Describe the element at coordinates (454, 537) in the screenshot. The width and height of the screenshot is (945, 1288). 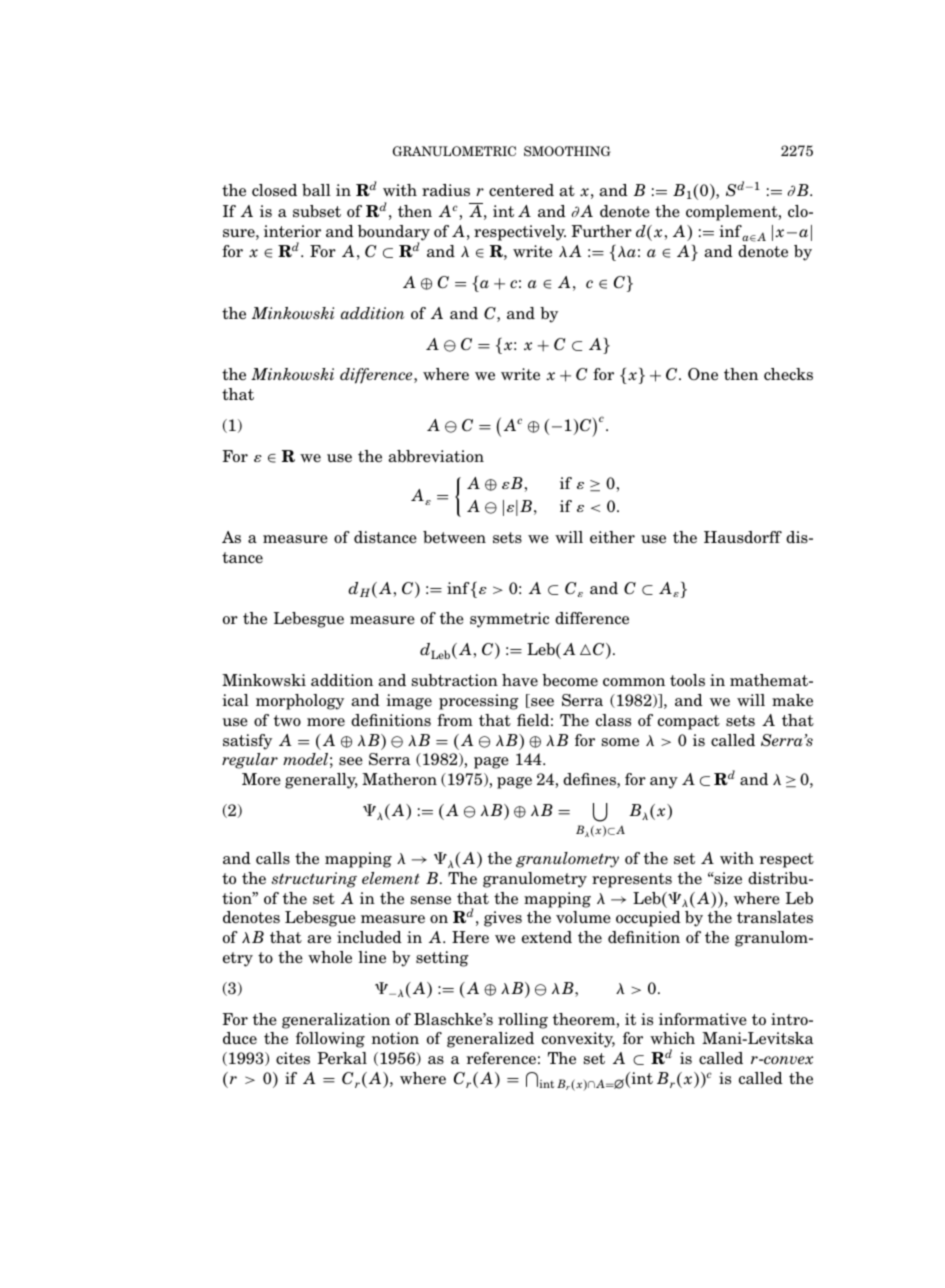
I see `between` at that location.
